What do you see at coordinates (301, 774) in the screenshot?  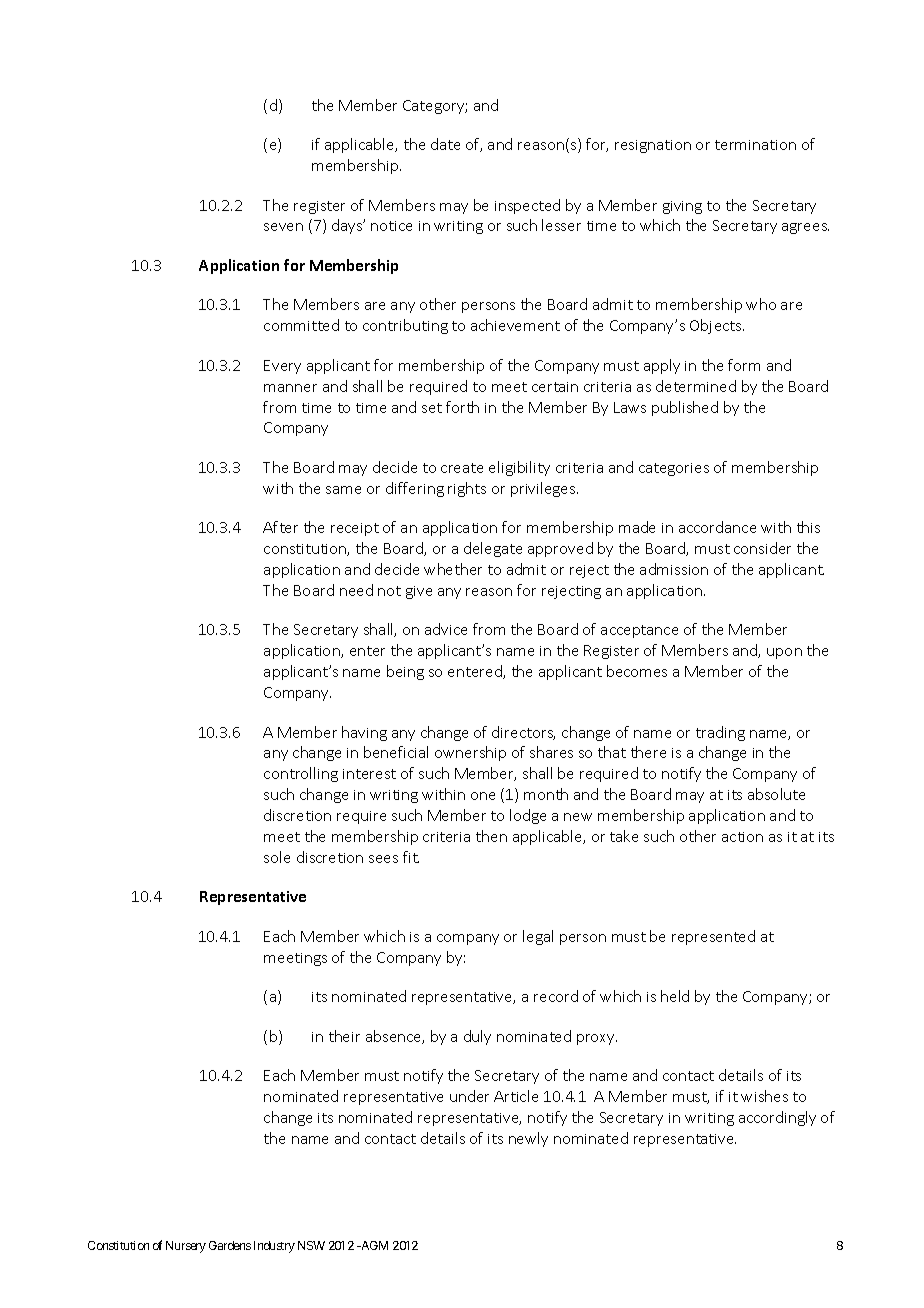 I see `controlling` at bounding box center [301, 774].
